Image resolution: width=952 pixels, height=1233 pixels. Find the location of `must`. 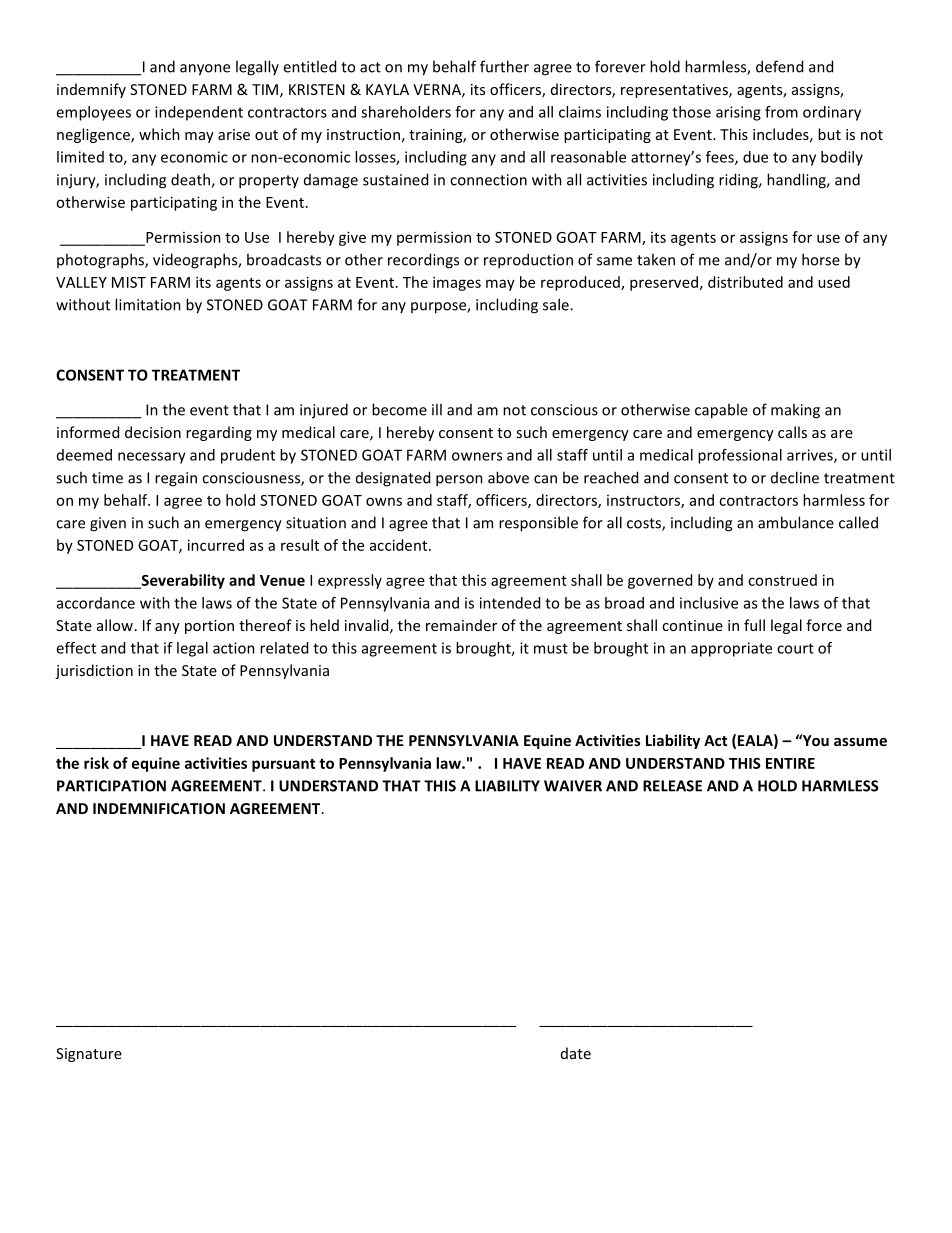

must is located at coordinates (551, 648).
